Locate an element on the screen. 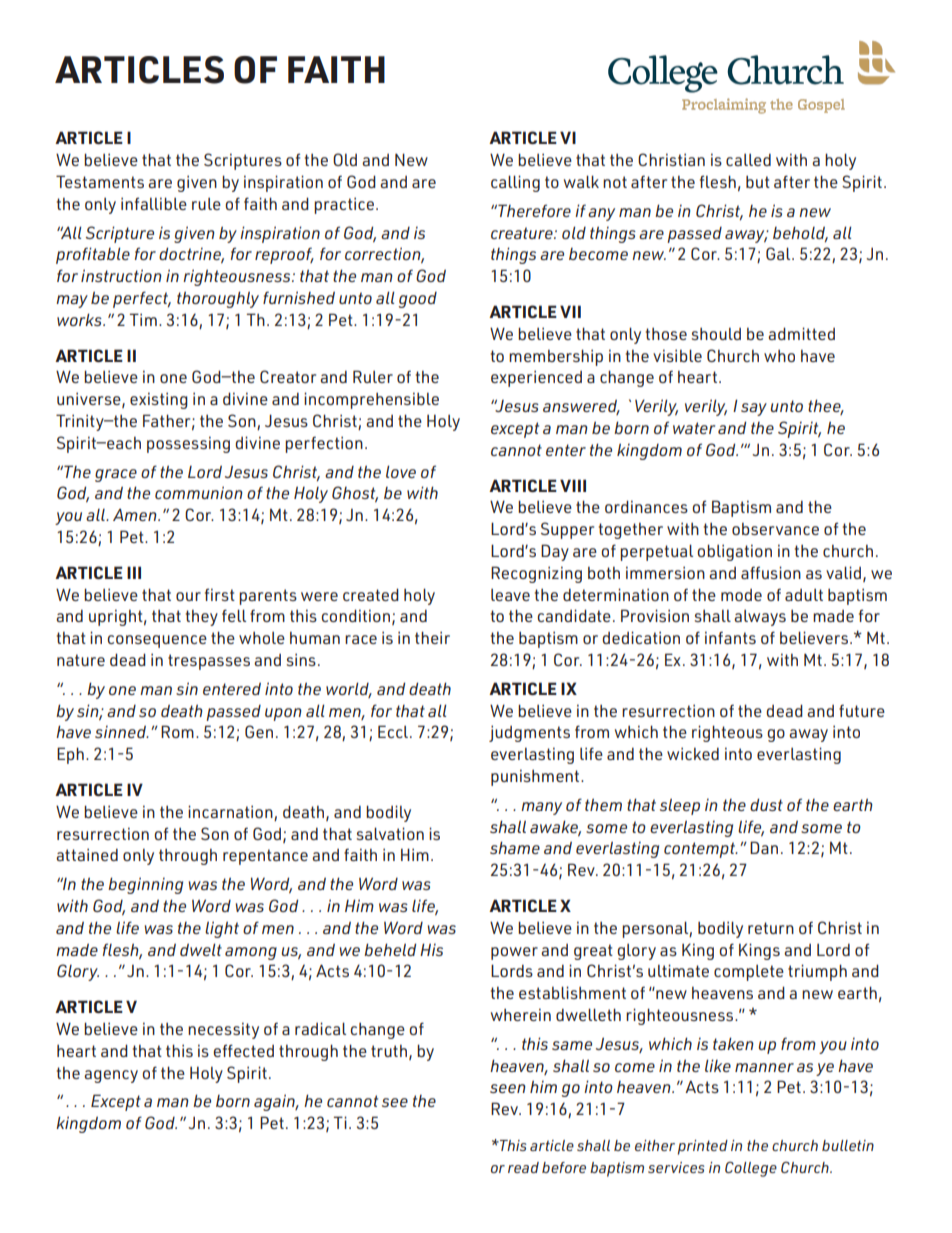 The image size is (952, 1233). read is located at coordinates (523, 1167).
